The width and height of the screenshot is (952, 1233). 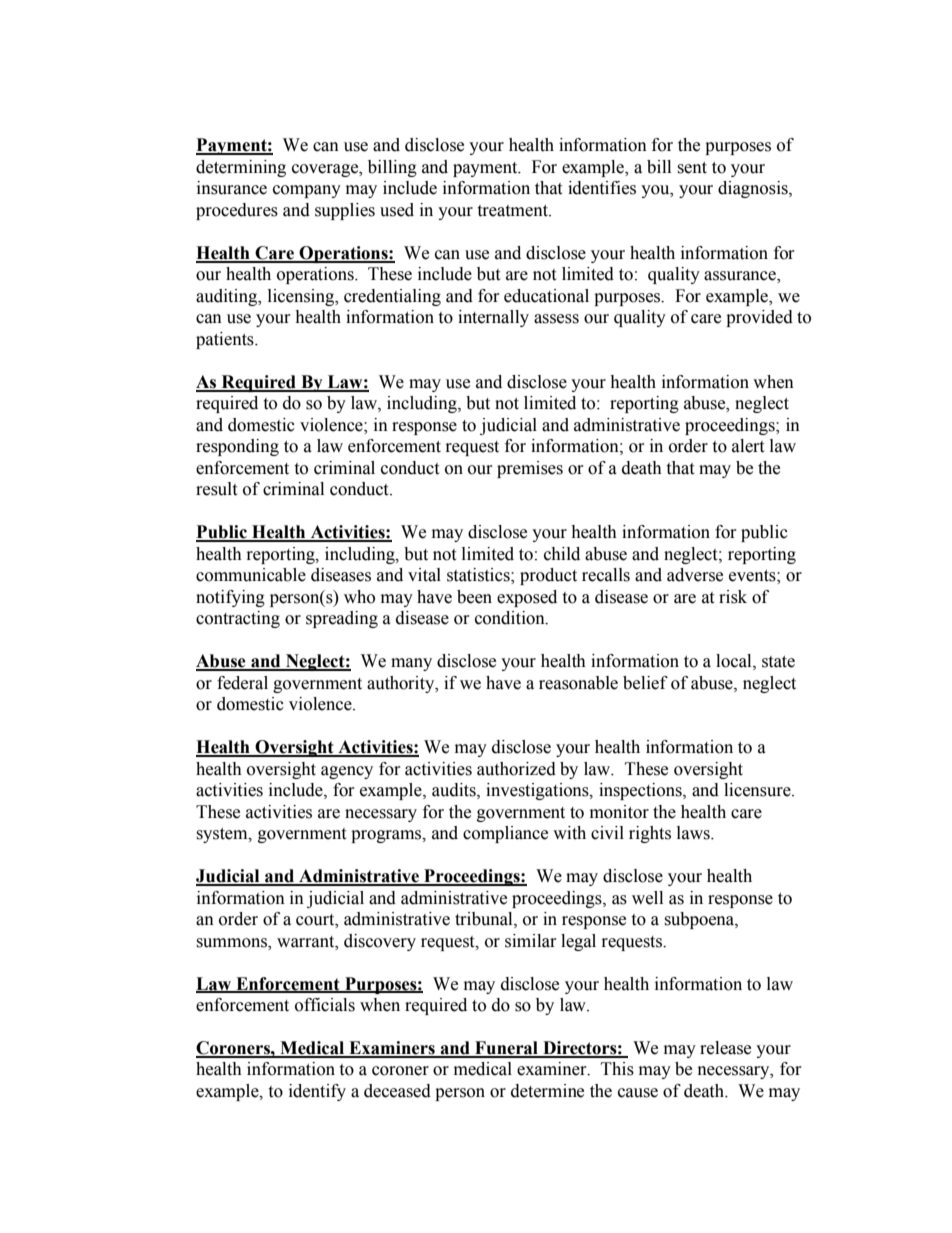 What do you see at coordinates (347, 772) in the screenshot?
I see `agency` at bounding box center [347, 772].
